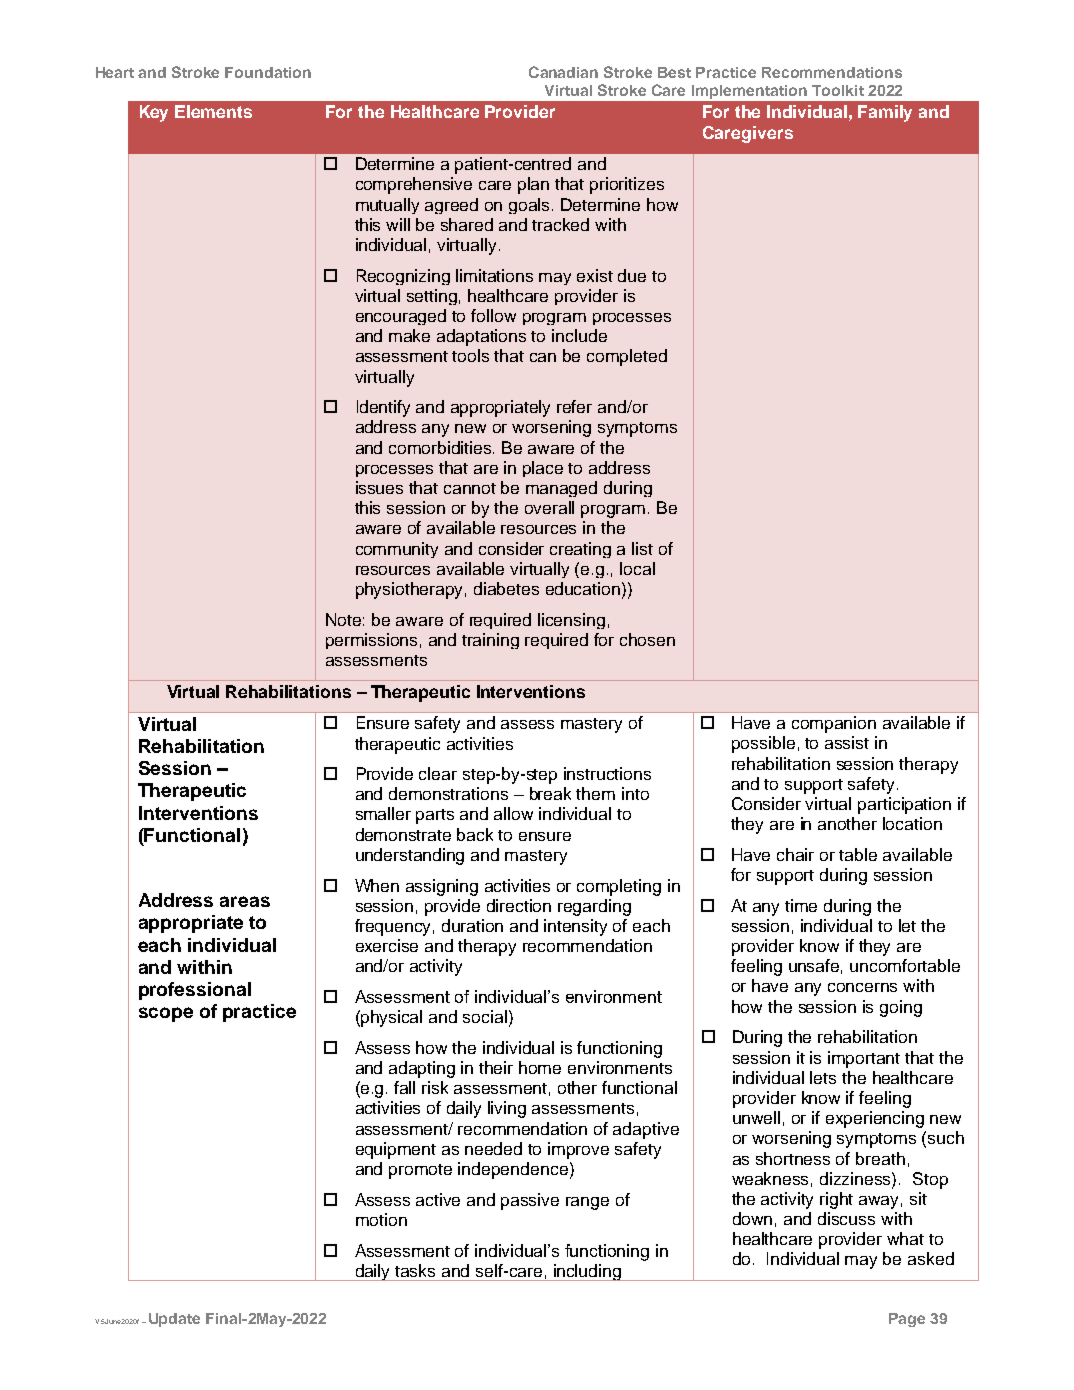 This screenshot has width=1074, height=1390. What do you see at coordinates (381, 1219) in the screenshot?
I see `motion` at bounding box center [381, 1219].
